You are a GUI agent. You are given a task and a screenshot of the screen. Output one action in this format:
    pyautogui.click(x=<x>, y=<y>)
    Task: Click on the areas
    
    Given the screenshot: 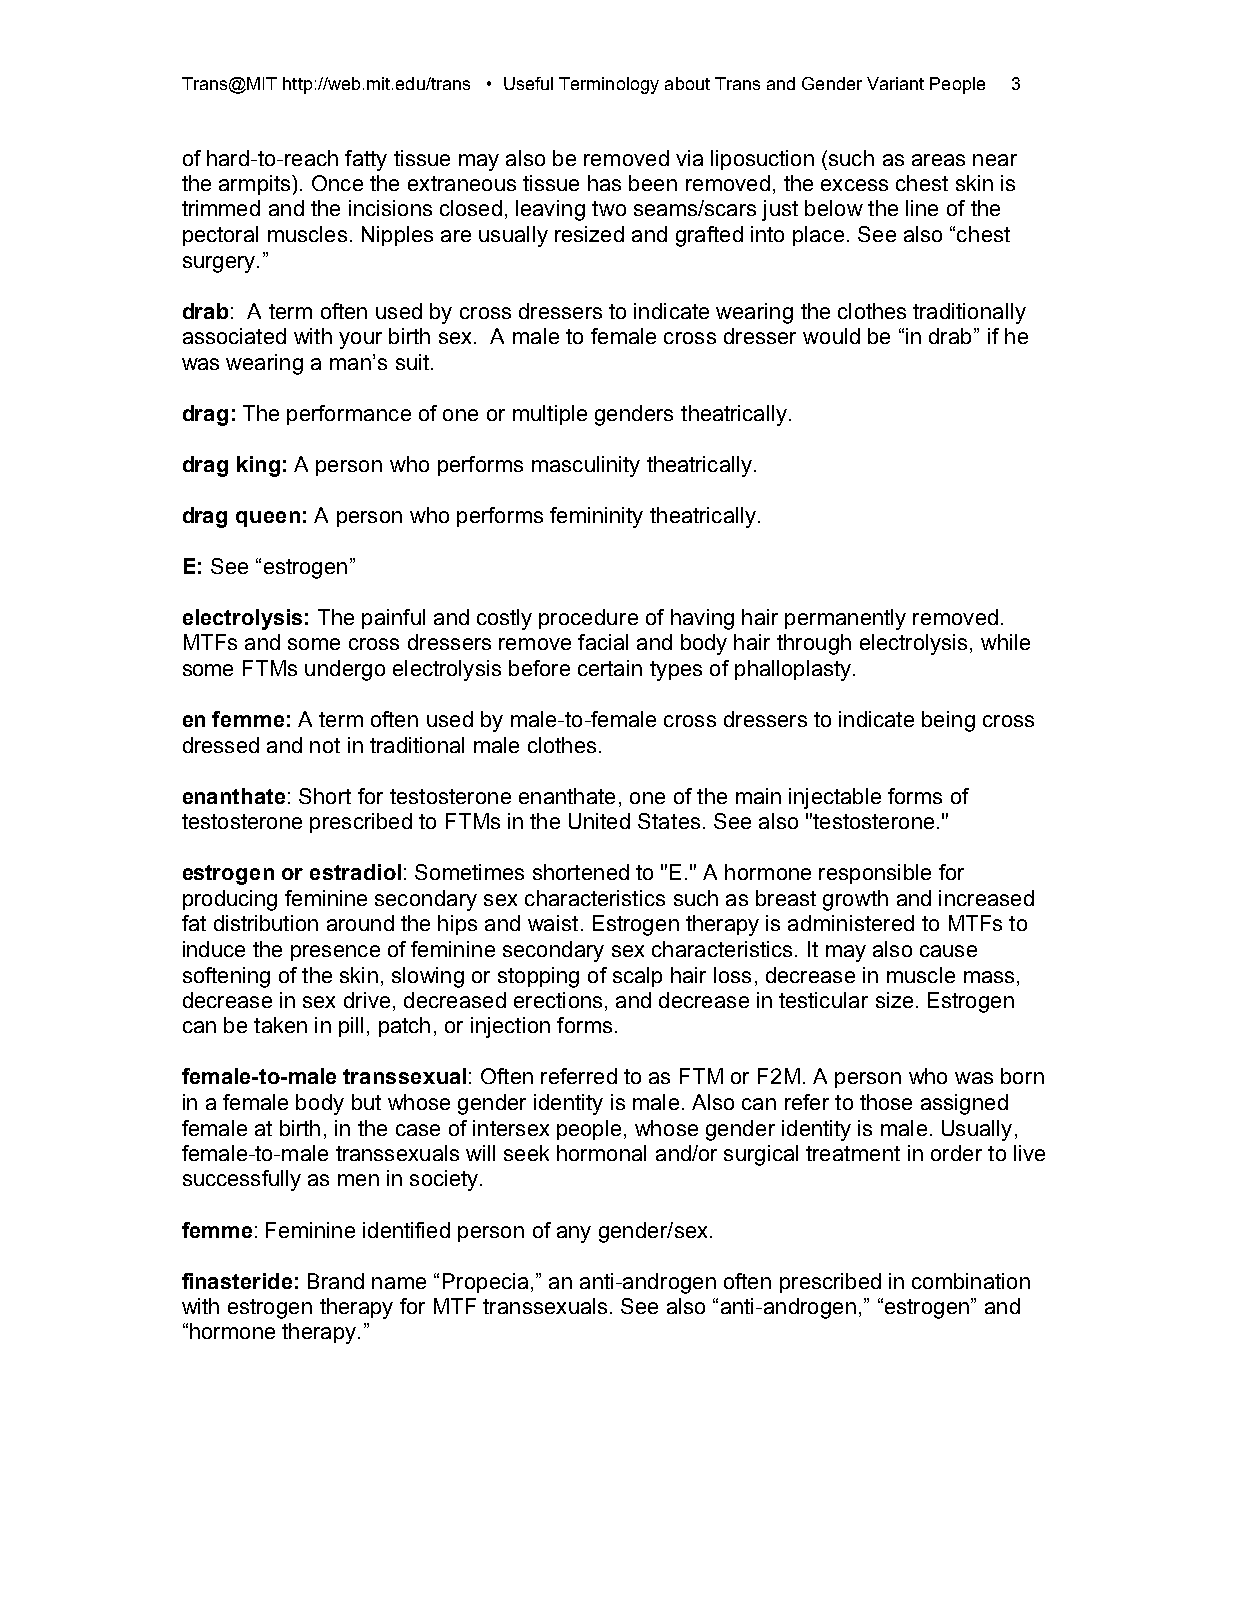 What is the action you would take?
    pyautogui.click(x=938, y=160)
